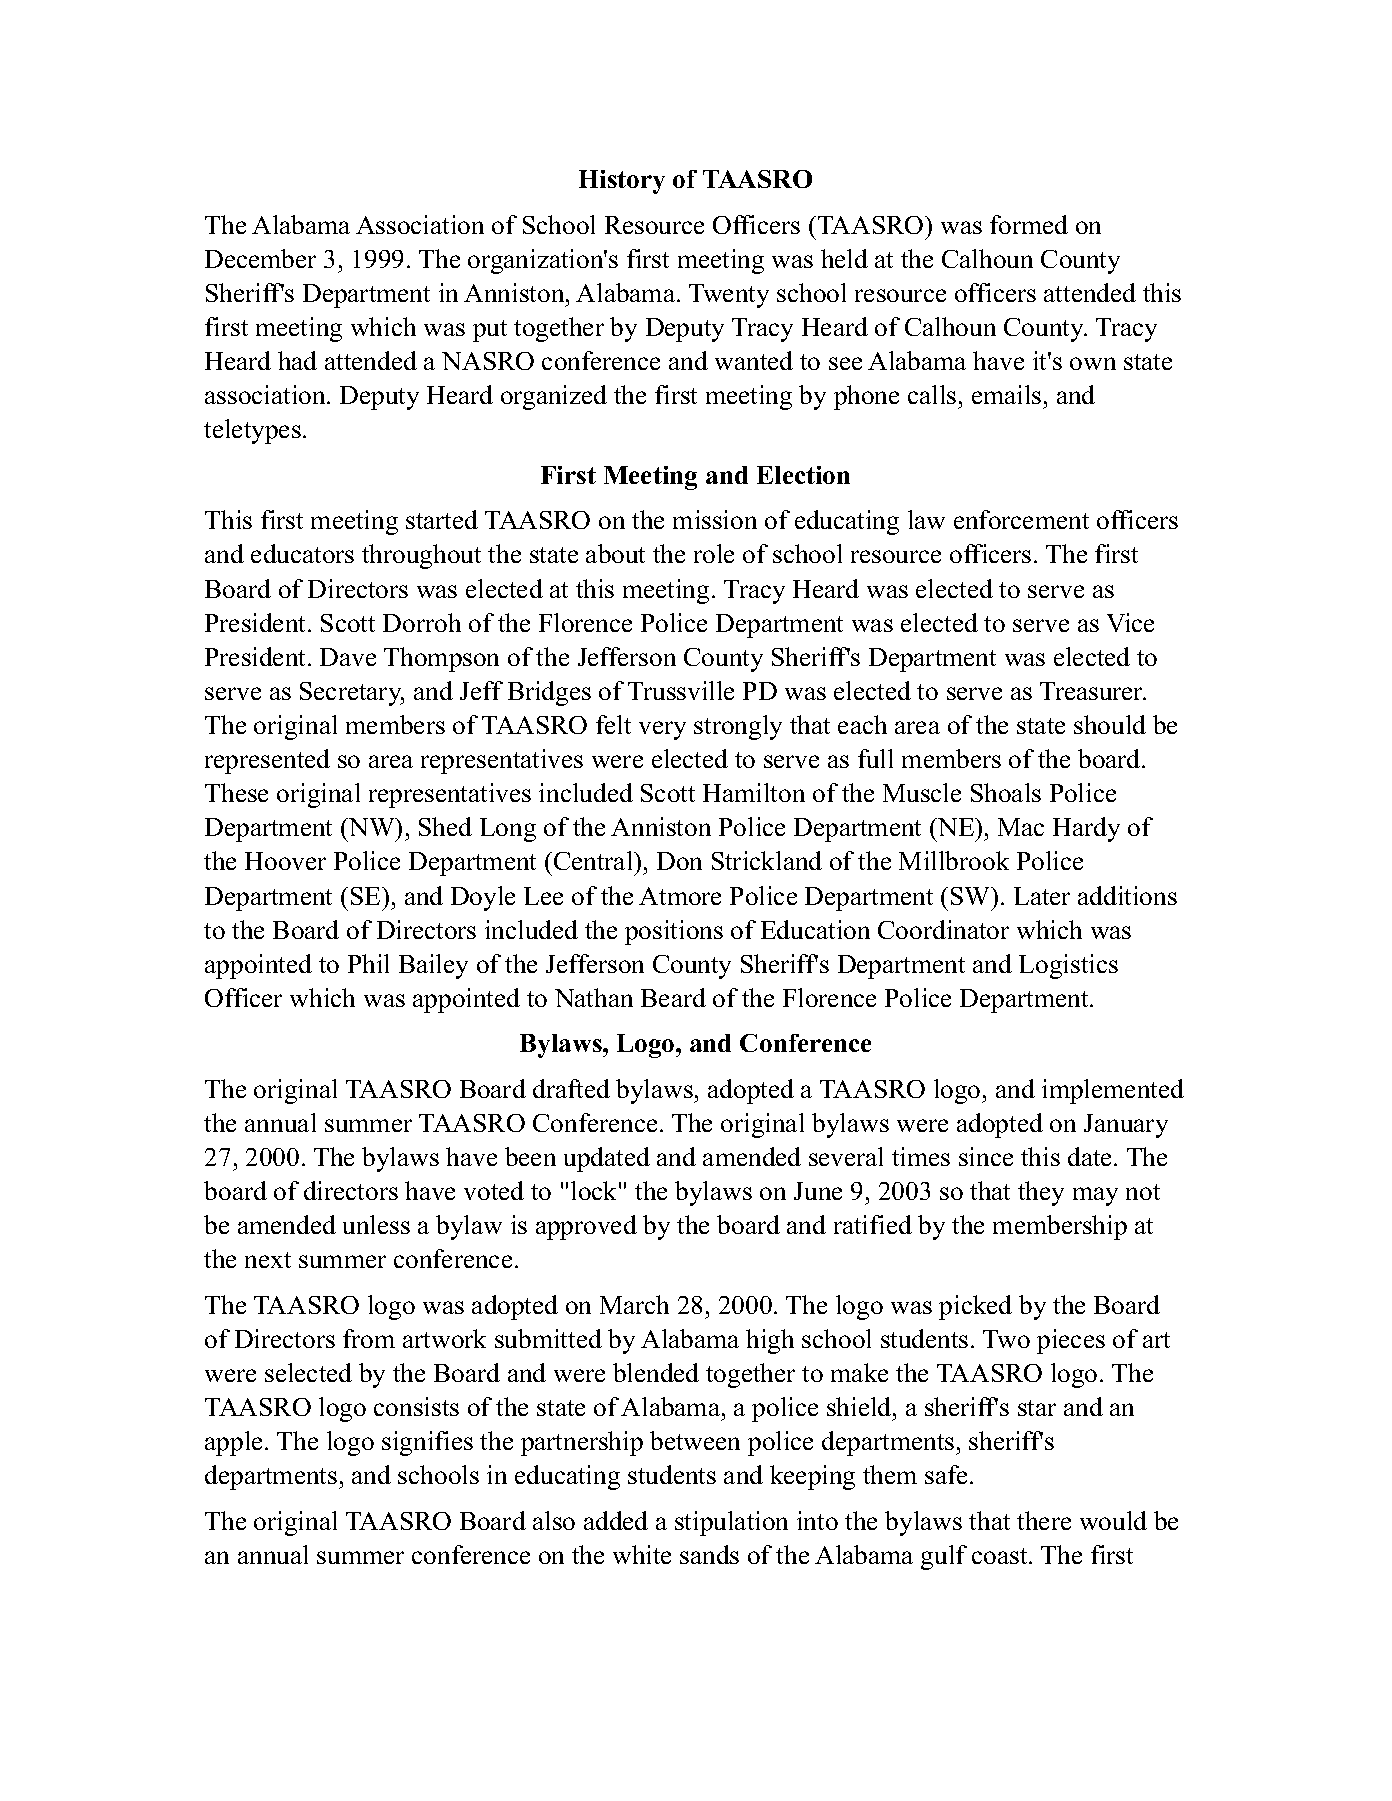  What do you see at coordinates (285, 861) in the screenshot?
I see `Hoover` at bounding box center [285, 861].
